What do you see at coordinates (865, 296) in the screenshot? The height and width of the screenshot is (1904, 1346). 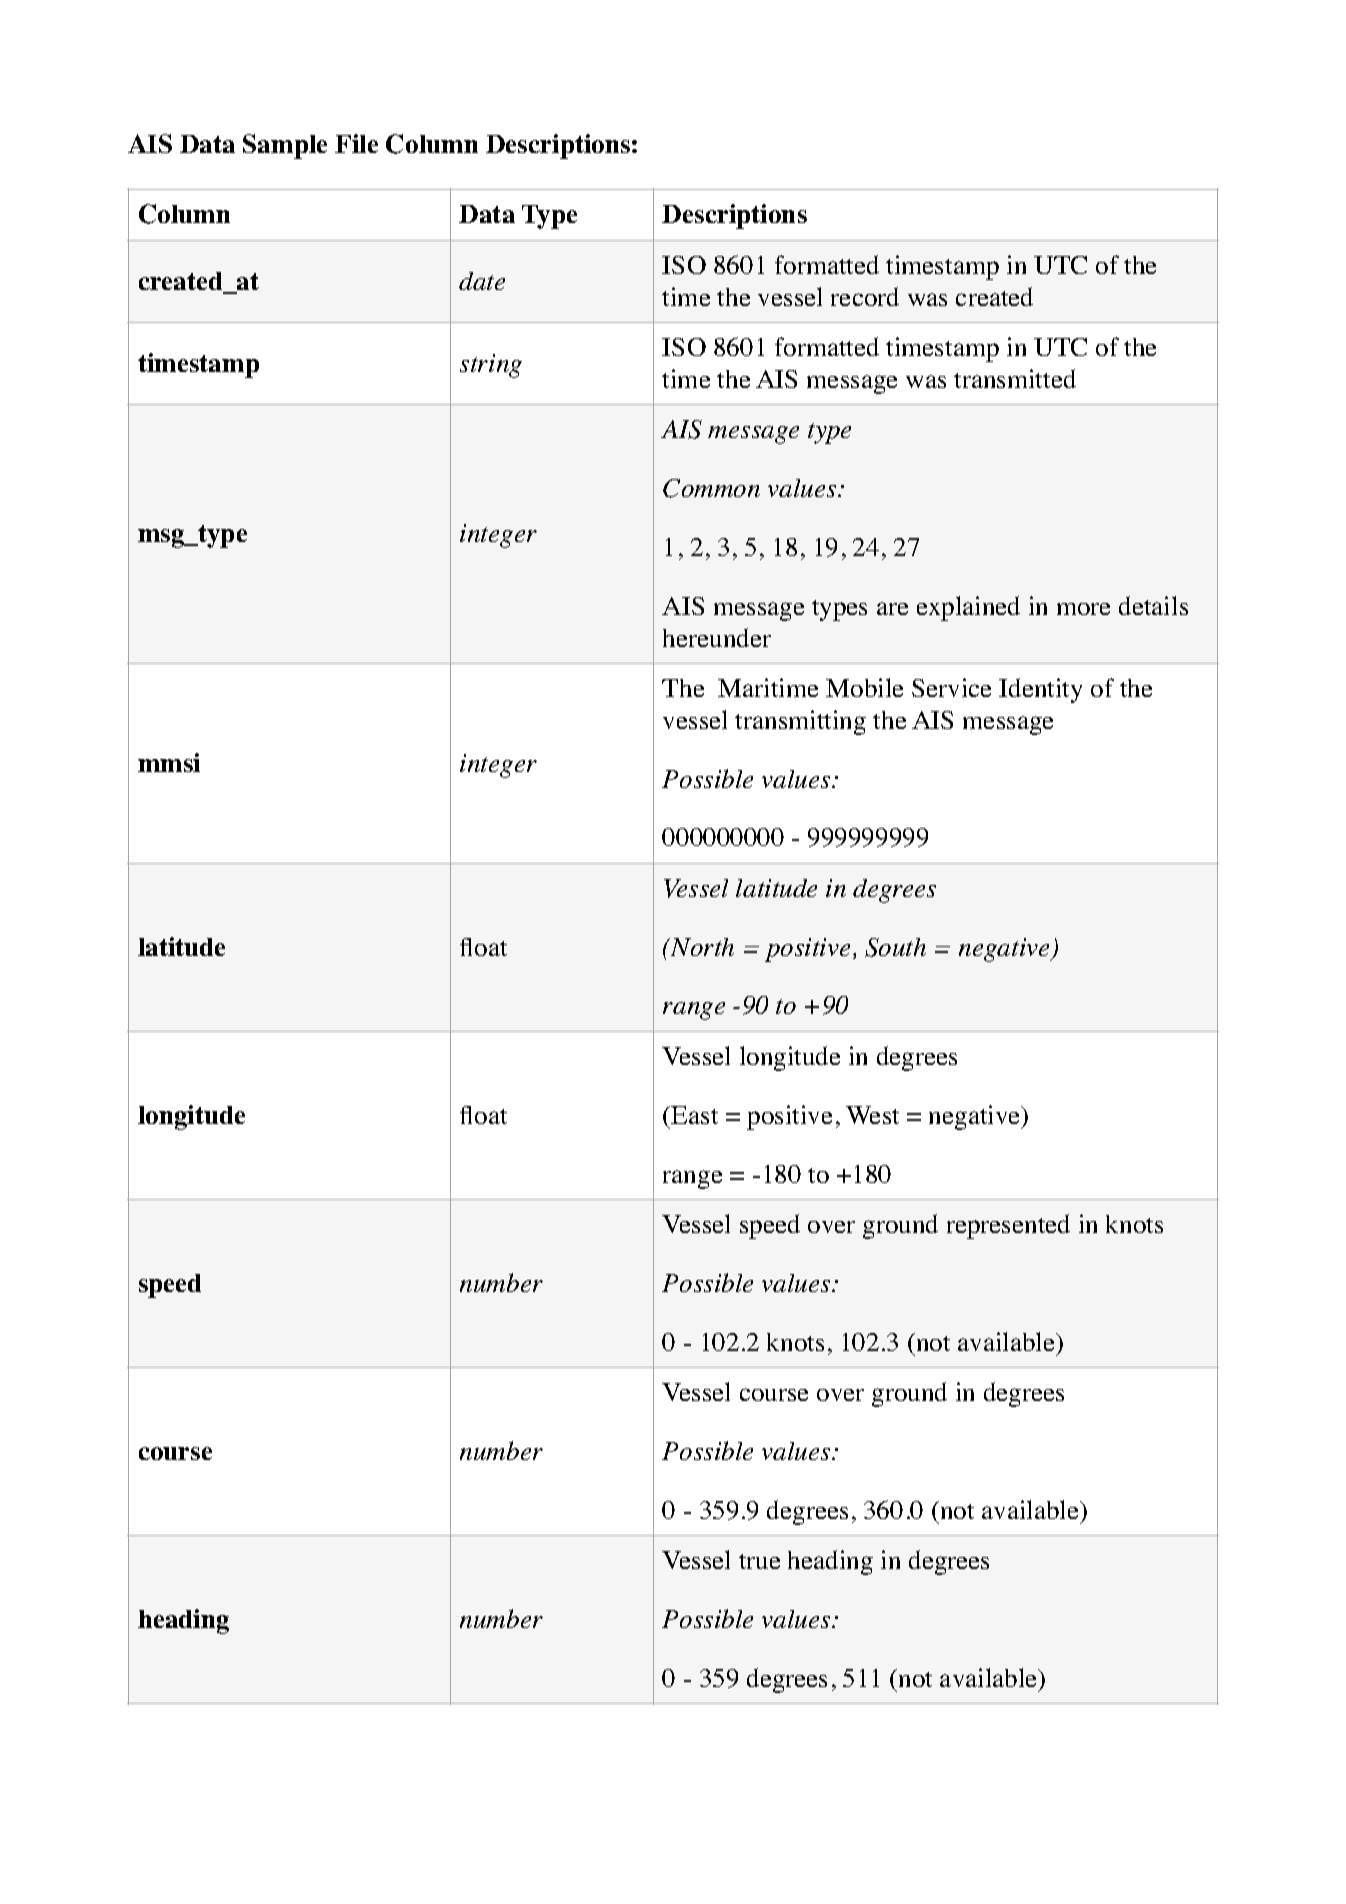 I see `record` at bounding box center [865, 296].
